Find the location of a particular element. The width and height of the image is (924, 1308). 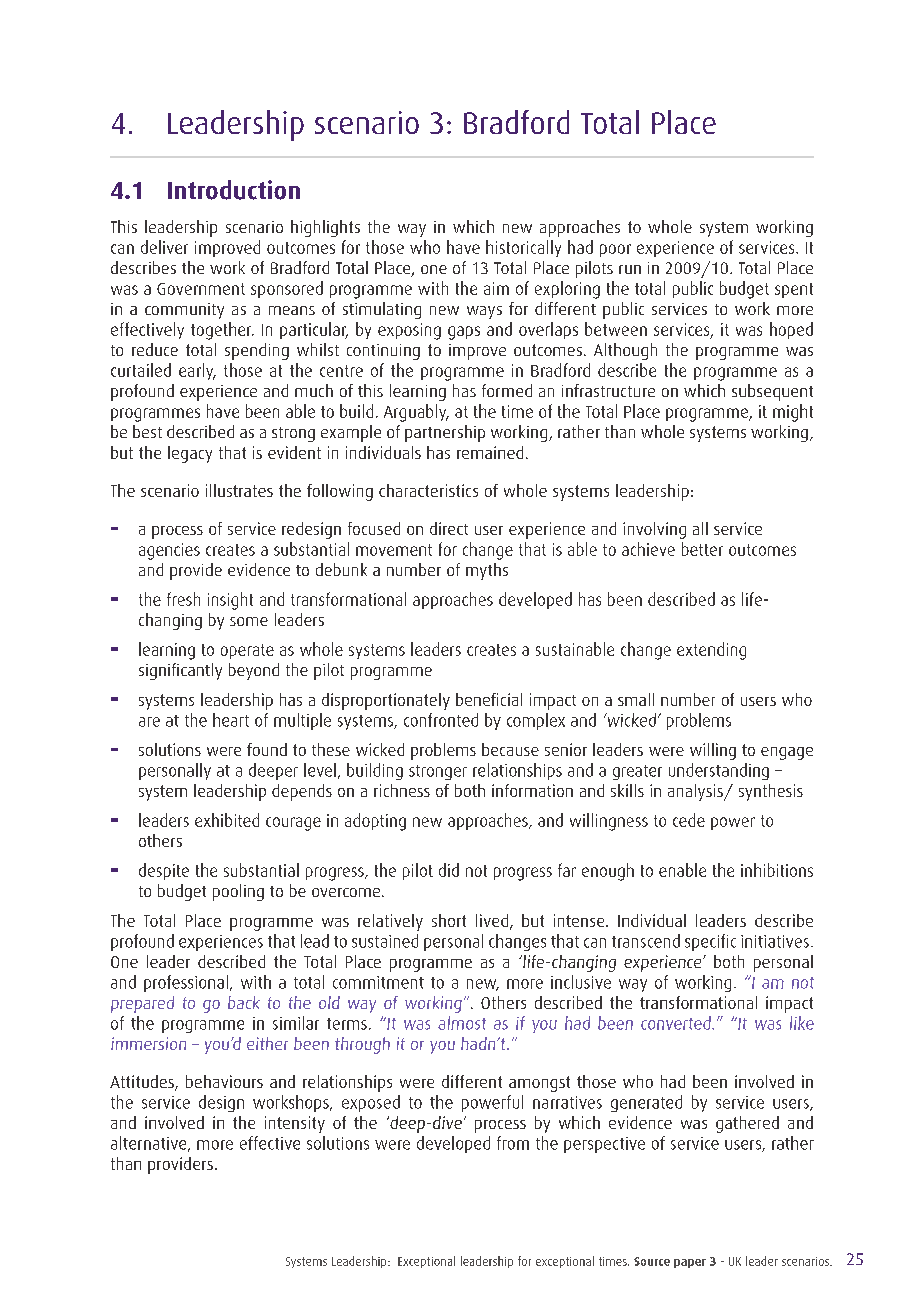

agencies is located at coordinates (169, 551).
